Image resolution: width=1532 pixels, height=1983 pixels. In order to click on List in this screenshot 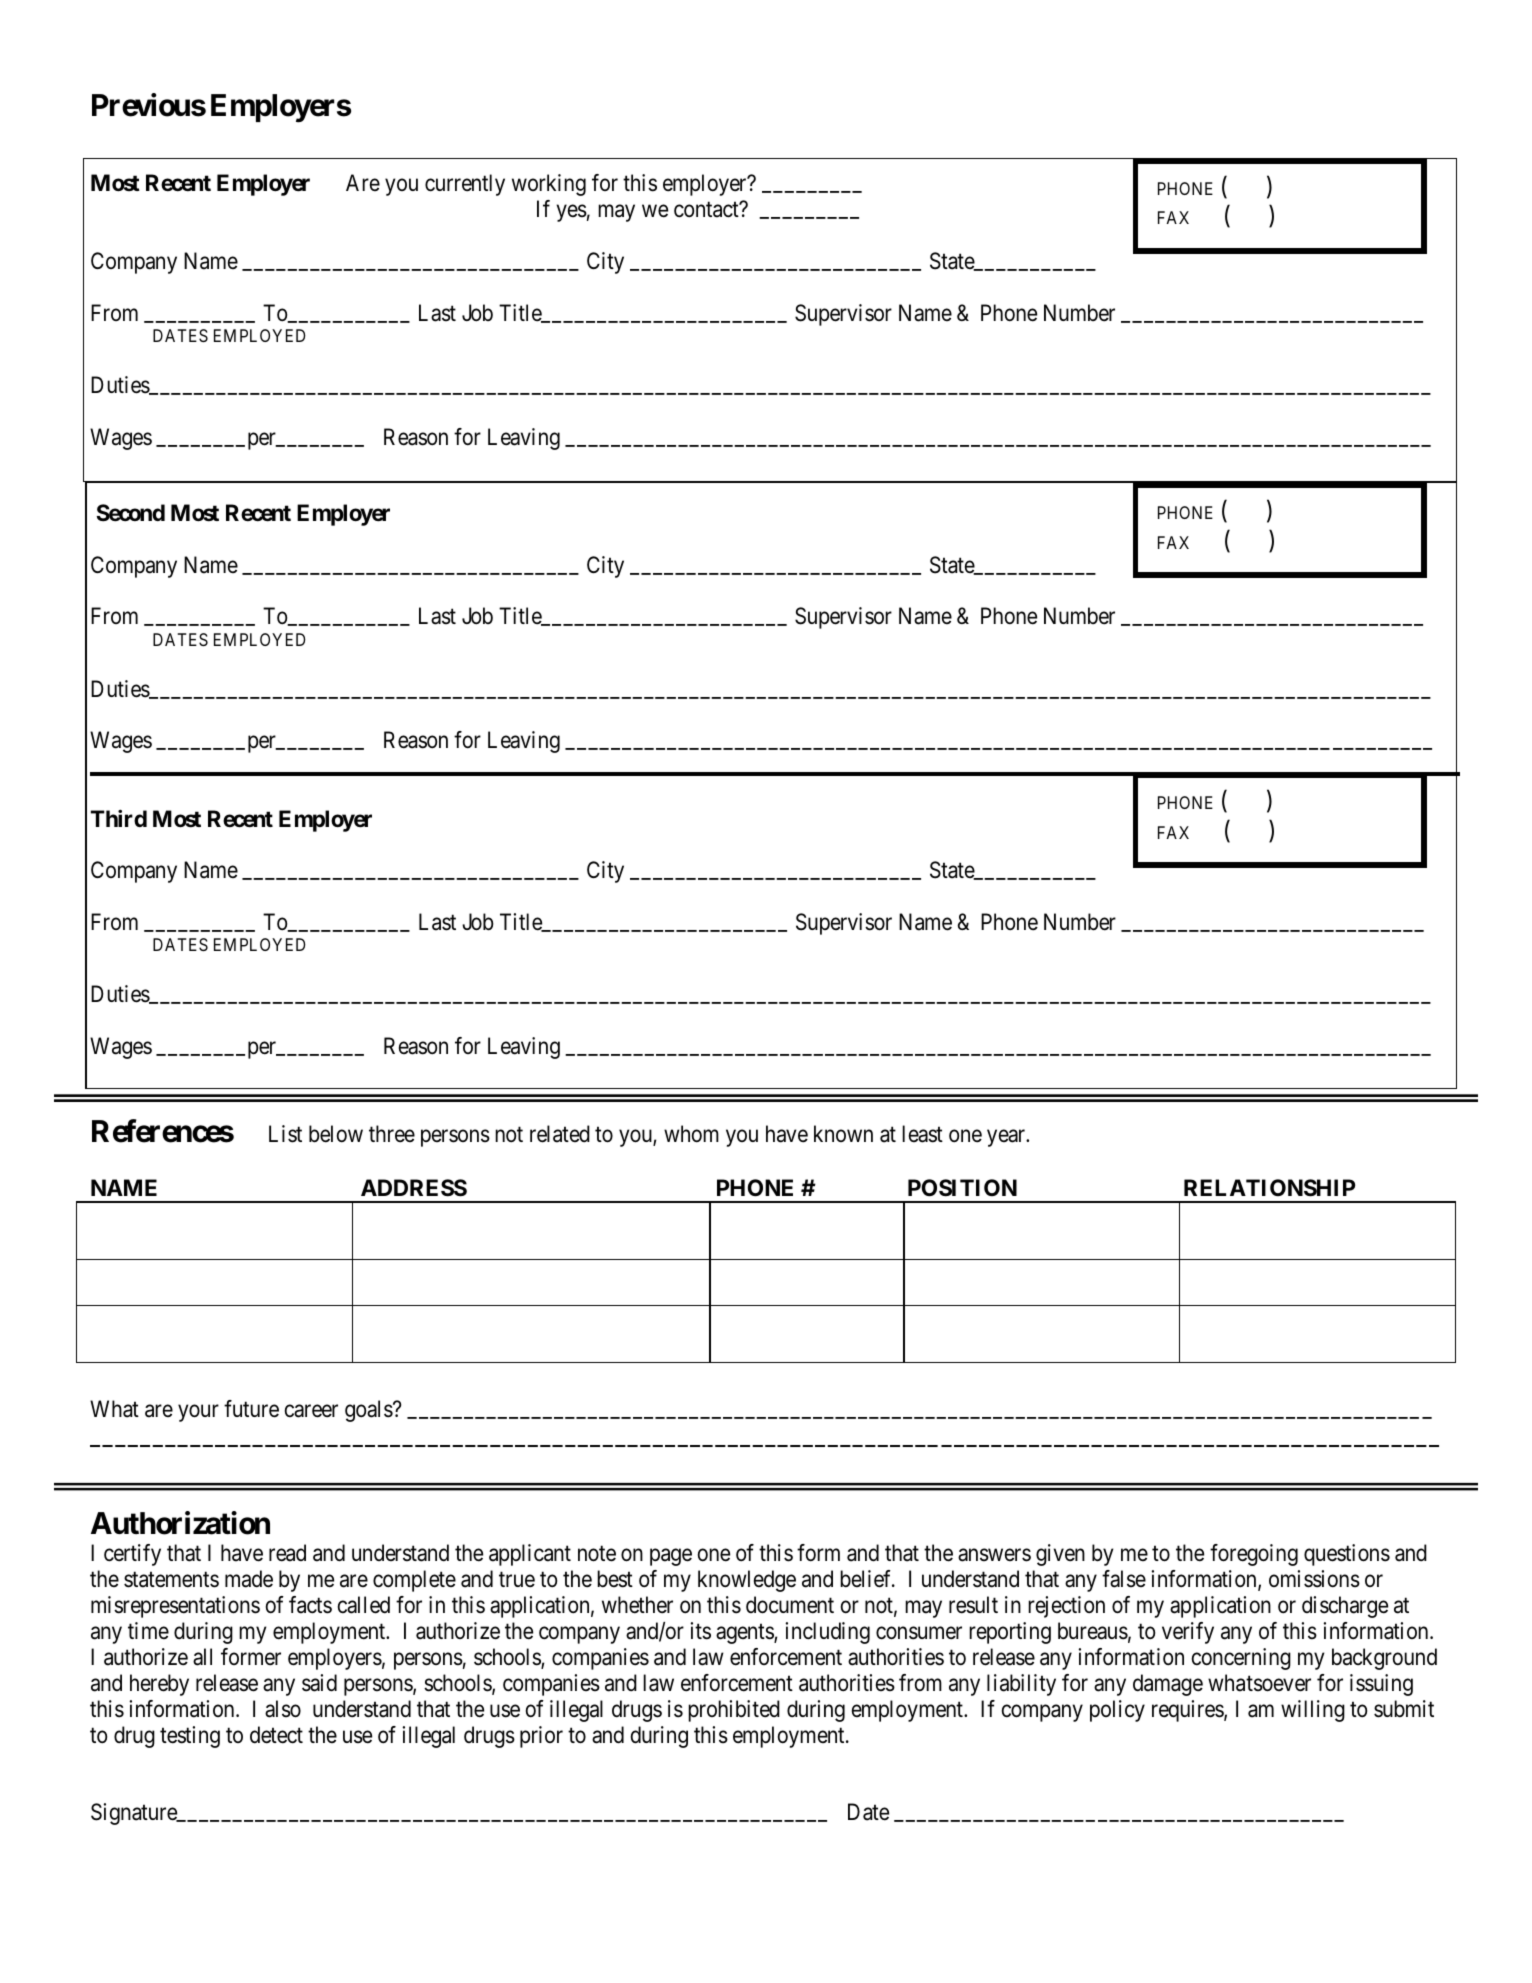, I will do `click(285, 1134)`.
